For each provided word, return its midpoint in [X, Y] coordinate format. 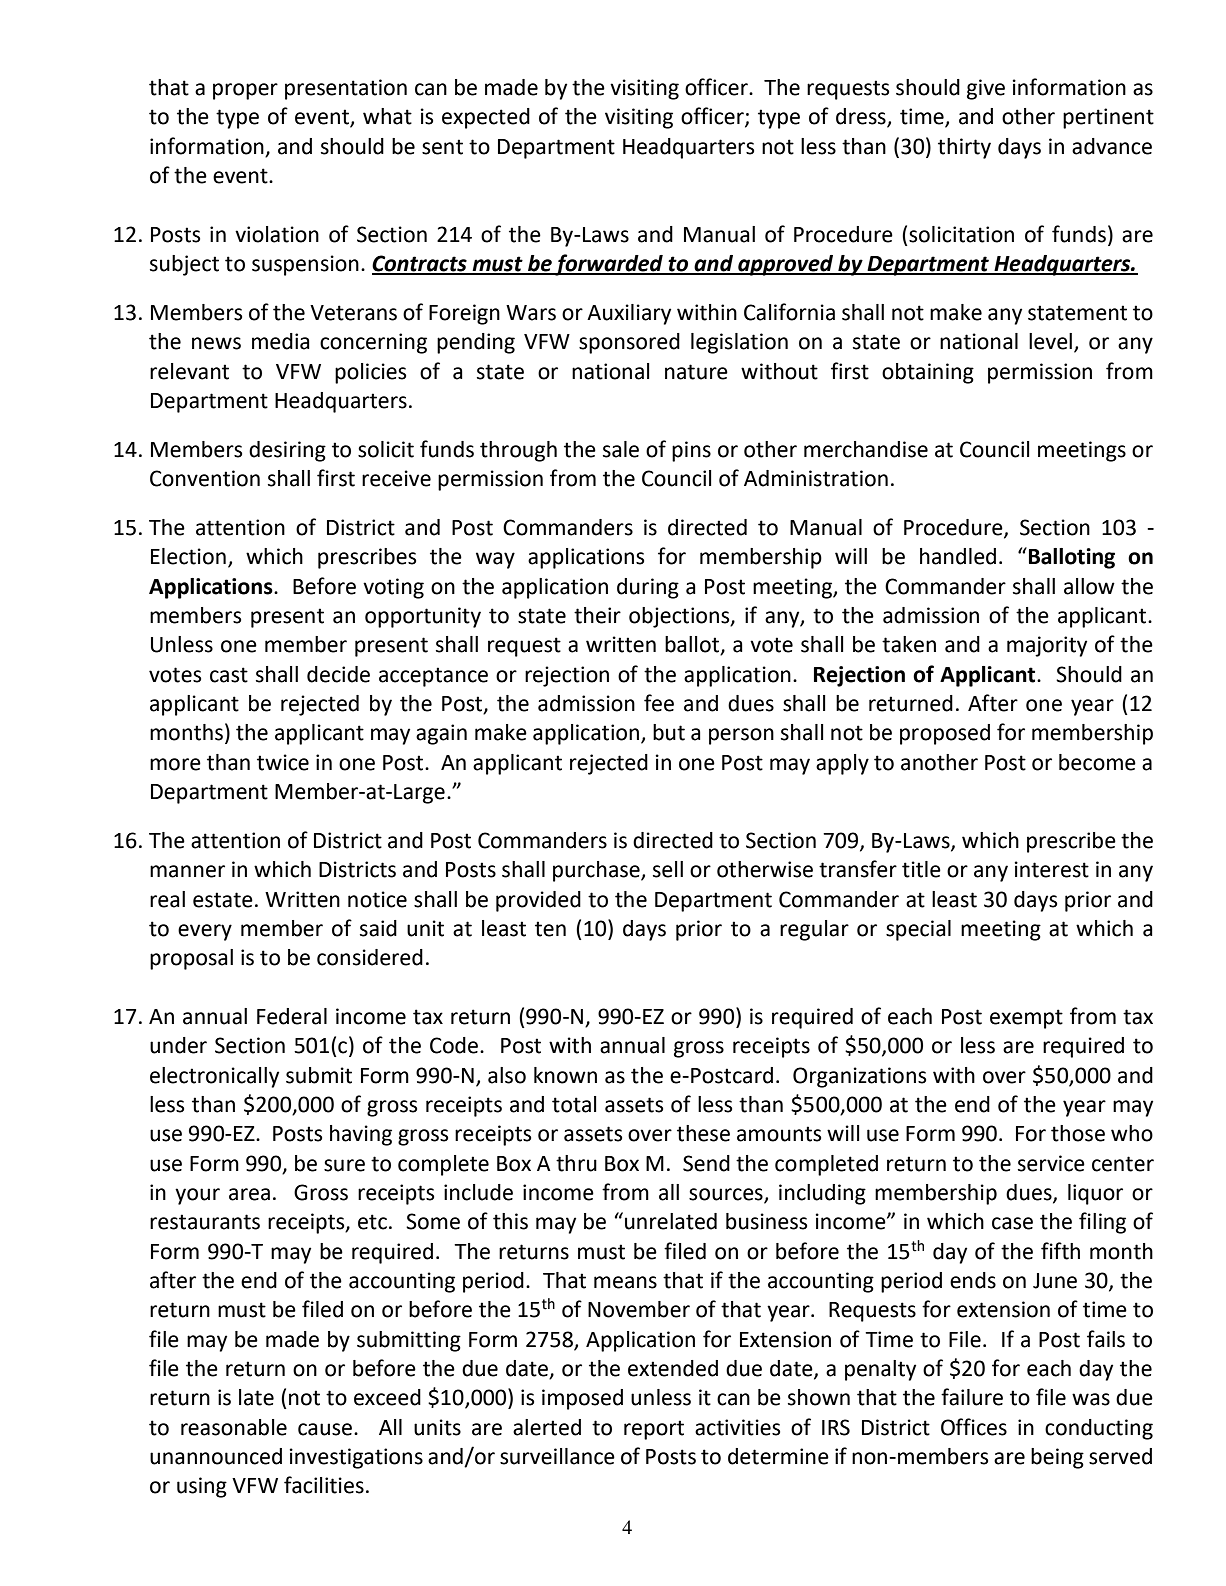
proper [245, 91]
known [565, 1075]
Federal [292, 1016]
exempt [1026, 1019]
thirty [964, 148]
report [654, 1430]
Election [188, 556]
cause [326, 1429]
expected [486, 118]
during [648, 588]
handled [958, 556]
